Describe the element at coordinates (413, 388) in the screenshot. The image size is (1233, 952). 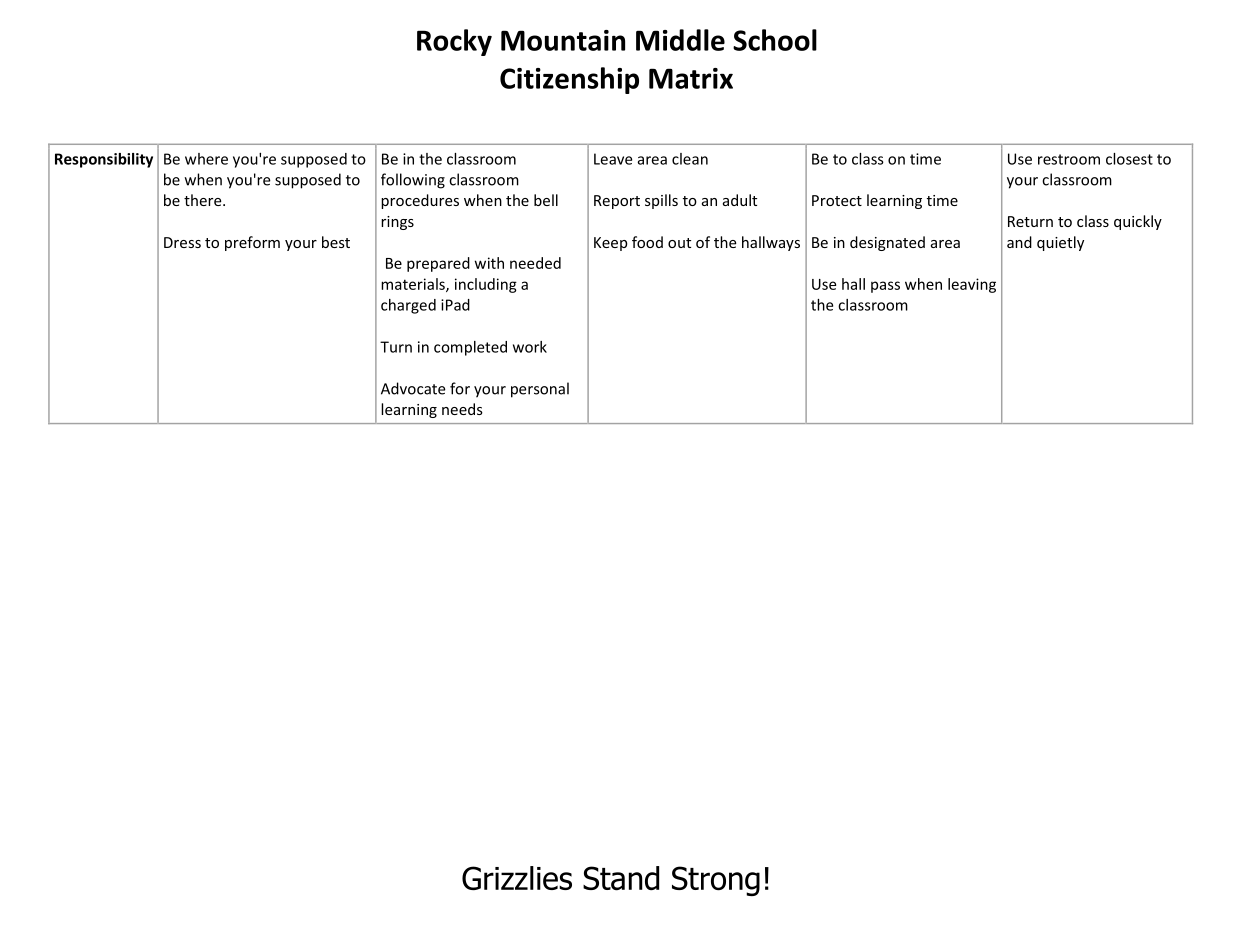
I see `Advocate` at that location.
